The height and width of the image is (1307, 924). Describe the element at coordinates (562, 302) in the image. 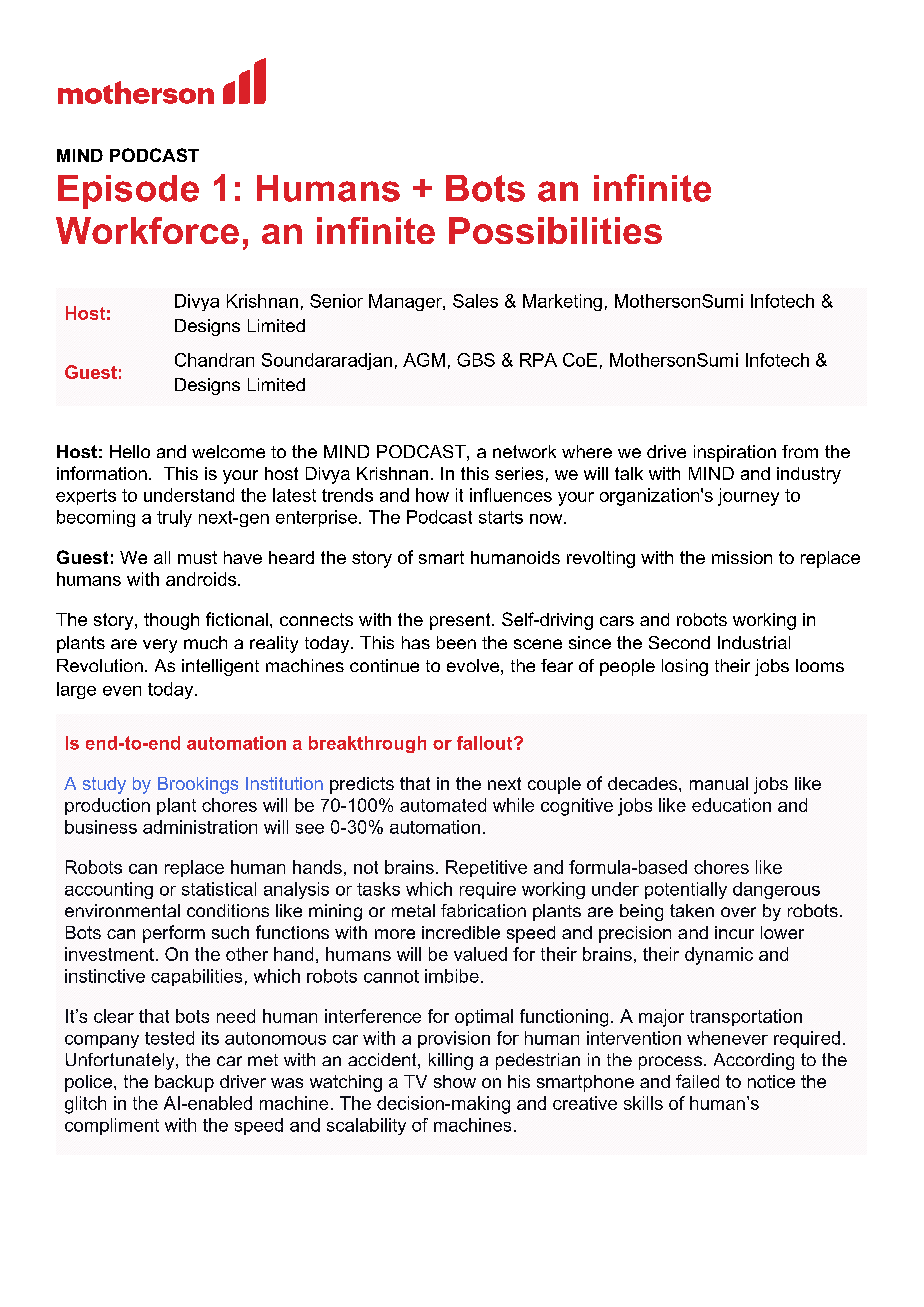

I see `Marketing` at that location.
